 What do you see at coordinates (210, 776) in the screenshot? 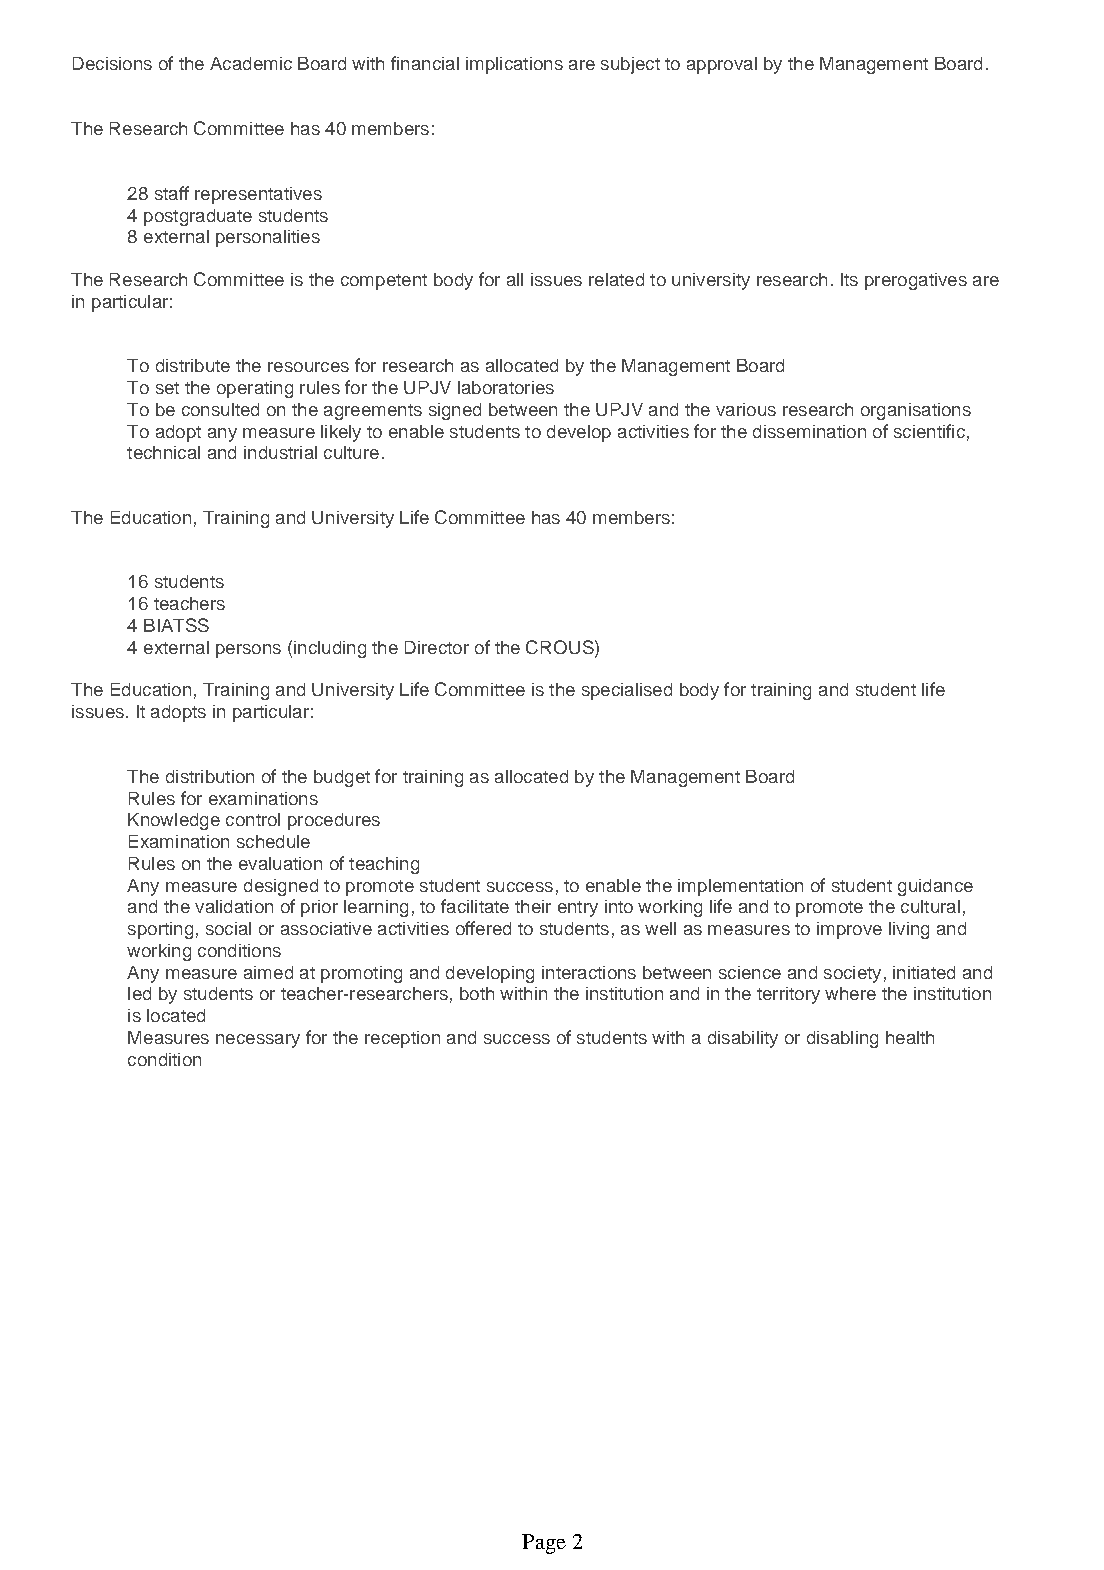
I see `distribution` at bounding box center [210, 776].
